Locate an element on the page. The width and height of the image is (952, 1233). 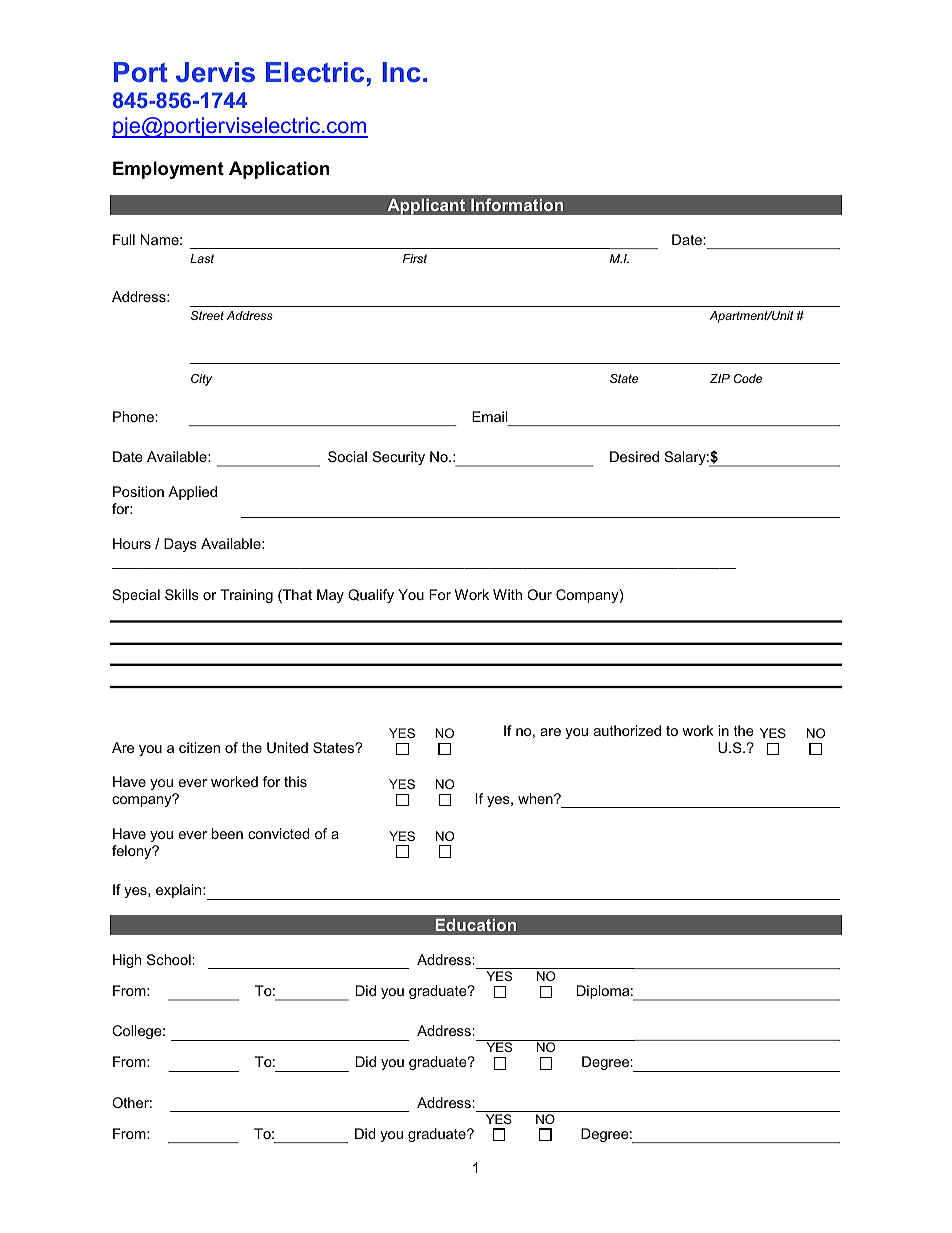
authorized is located at coordinates (627, 730).
